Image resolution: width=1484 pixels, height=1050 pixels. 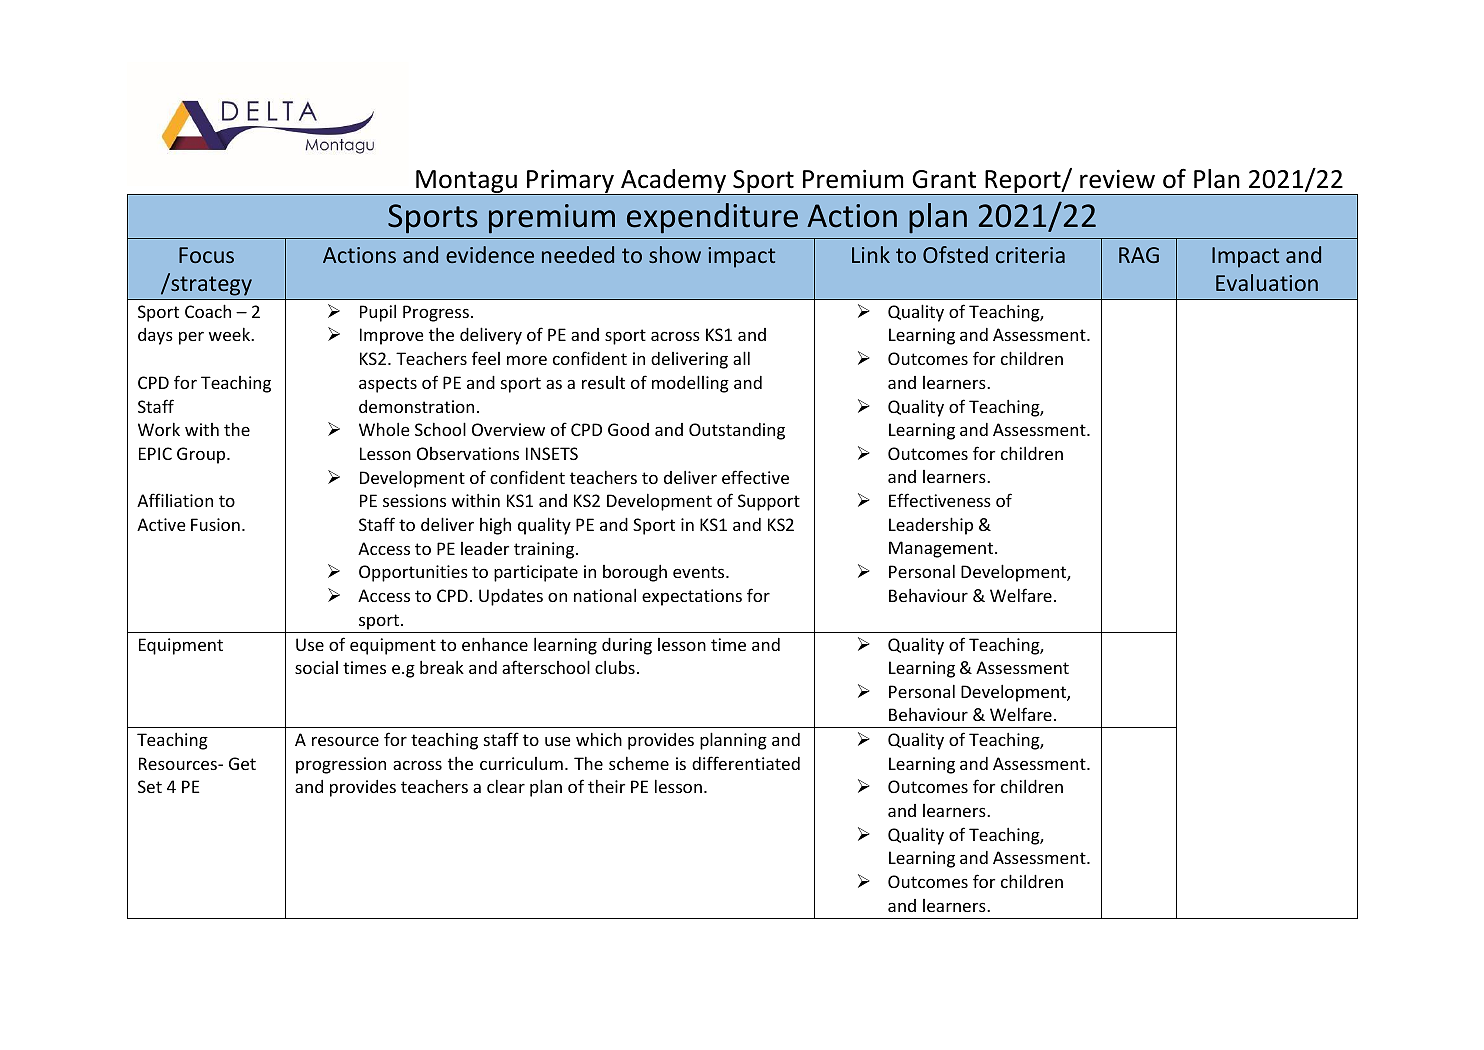 What do you see at coordinates (741, 358) in the screenshot?
I see `all` at bounding box center [741, 358].
